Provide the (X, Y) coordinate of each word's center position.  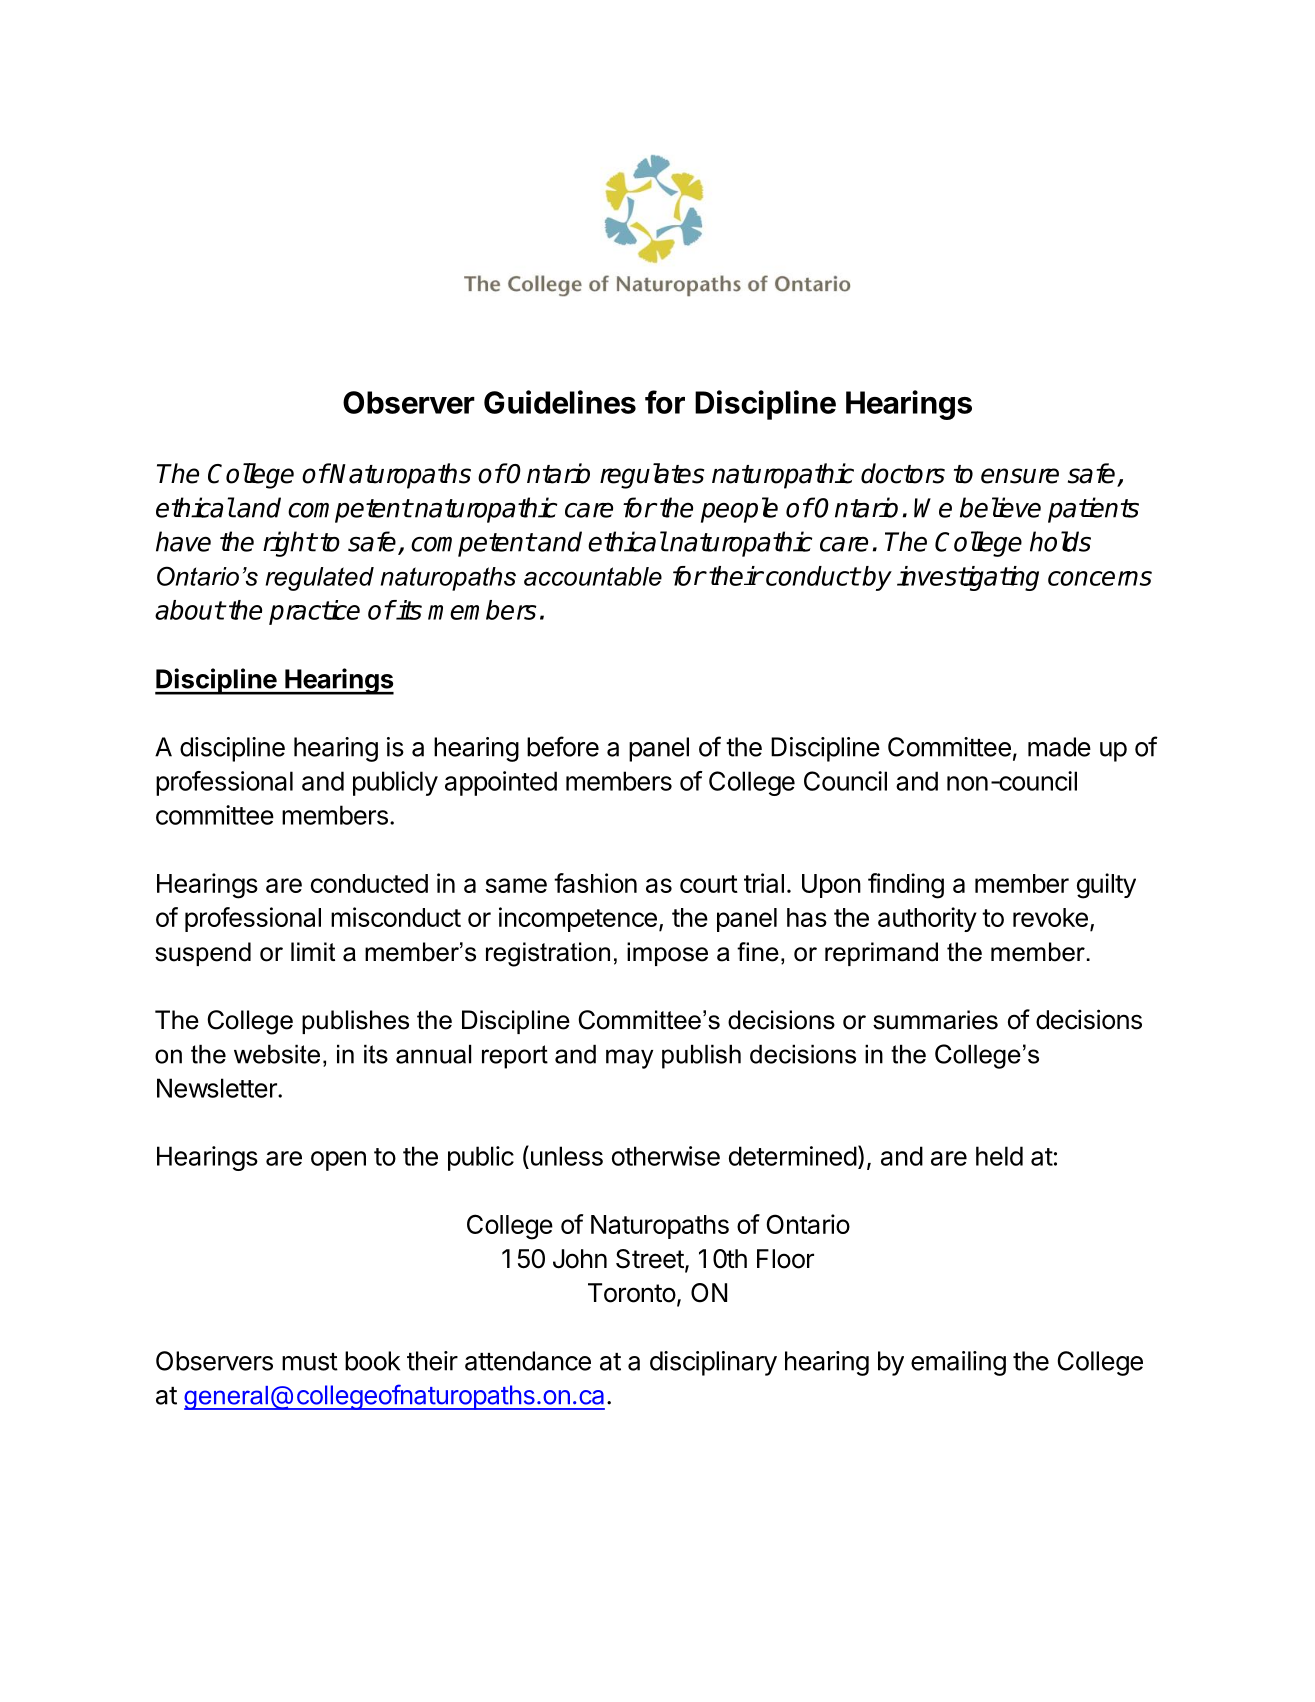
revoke (1050, 917)
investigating (968, 578)
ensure (1020, 476)
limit (313, 951)
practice (314, 612)
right (289, 544)
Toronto (632, 1293)
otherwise (666, 1156)
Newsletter (218, 1088)
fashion (595, 883)
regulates (652, 476)
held (999, 1156)
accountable (593, 576)
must (310, 1362)
